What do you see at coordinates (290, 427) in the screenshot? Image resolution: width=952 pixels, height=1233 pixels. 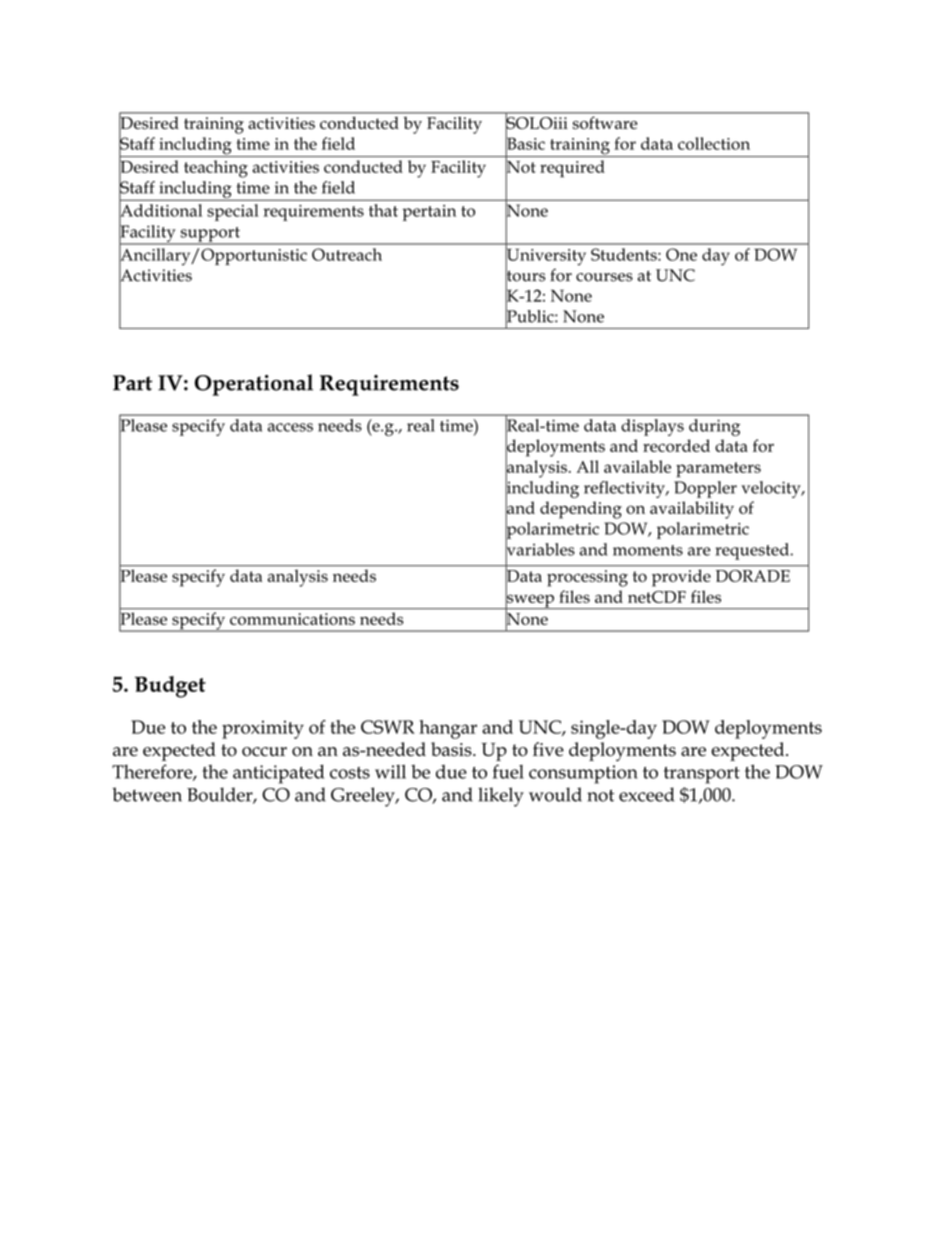 I see `access` at bounding box center [290, 427].
